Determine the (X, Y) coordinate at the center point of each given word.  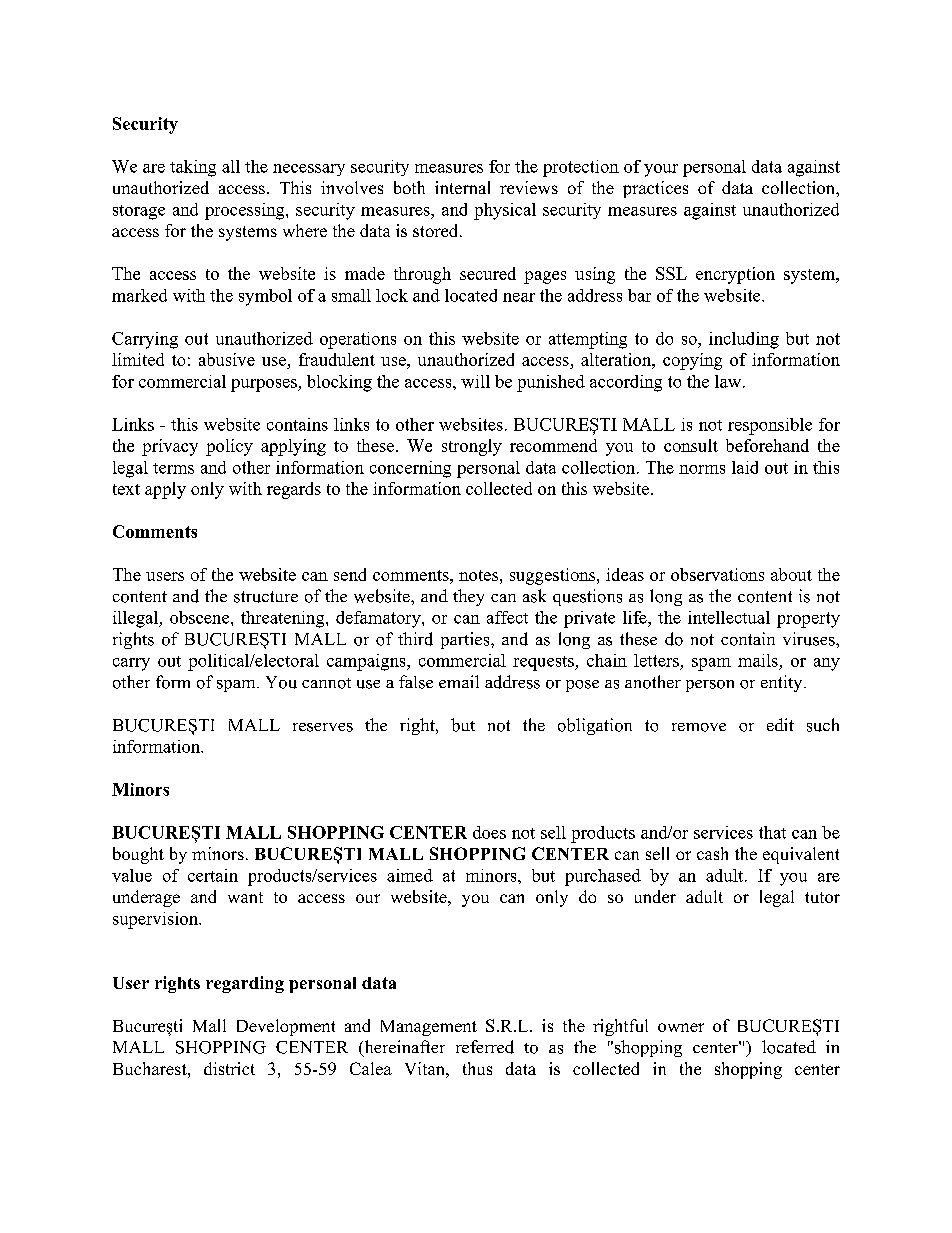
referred (485, 1047)
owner (681, 1027)
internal (462, 187)
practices (655, 189)
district (229, 1068)
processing (246, 211)
